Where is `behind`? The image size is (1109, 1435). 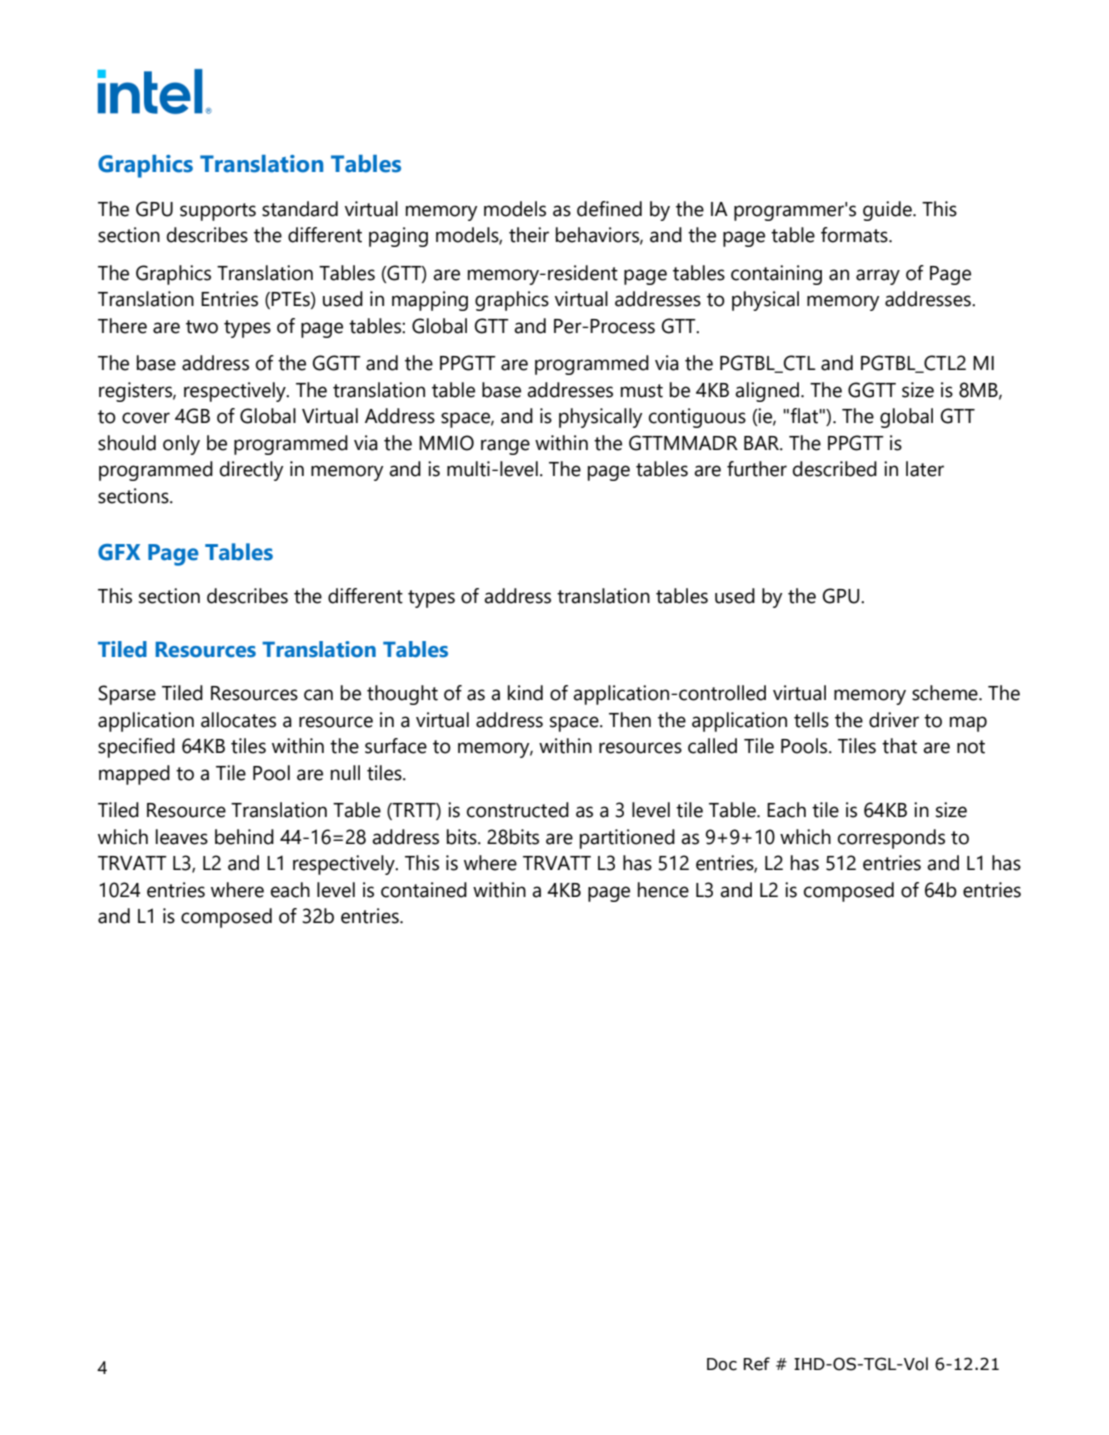
behind is located at coordinates (244, 837).
